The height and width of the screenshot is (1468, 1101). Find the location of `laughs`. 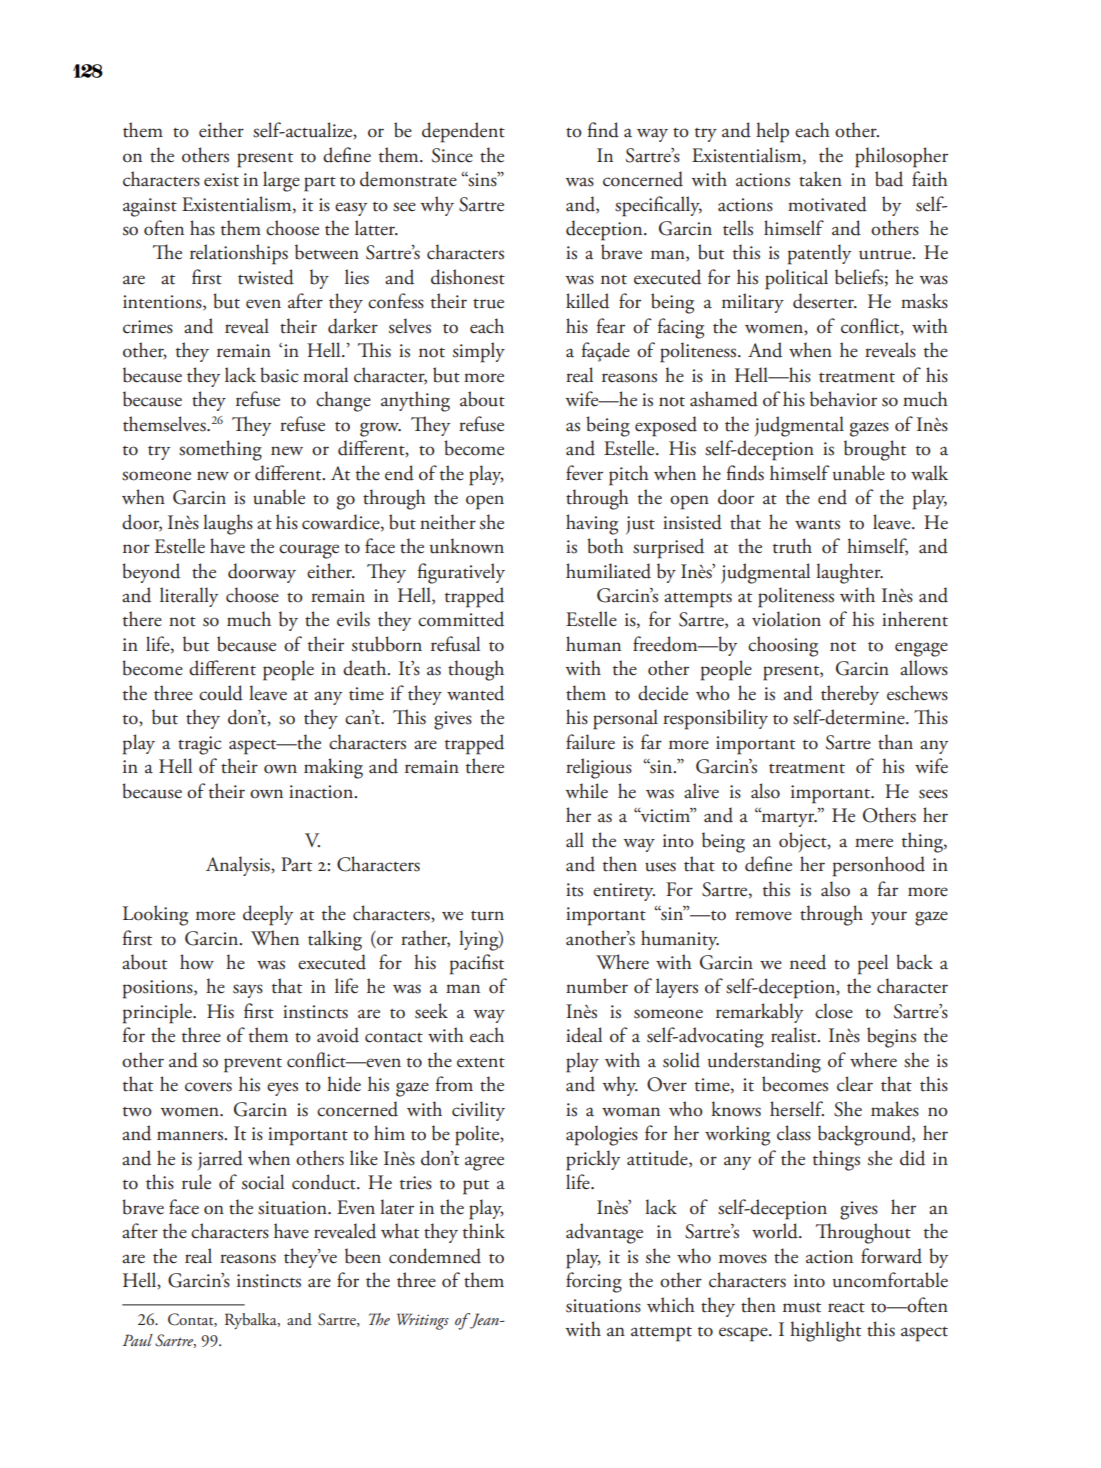

laughs is located at coordinates (228, 524).
